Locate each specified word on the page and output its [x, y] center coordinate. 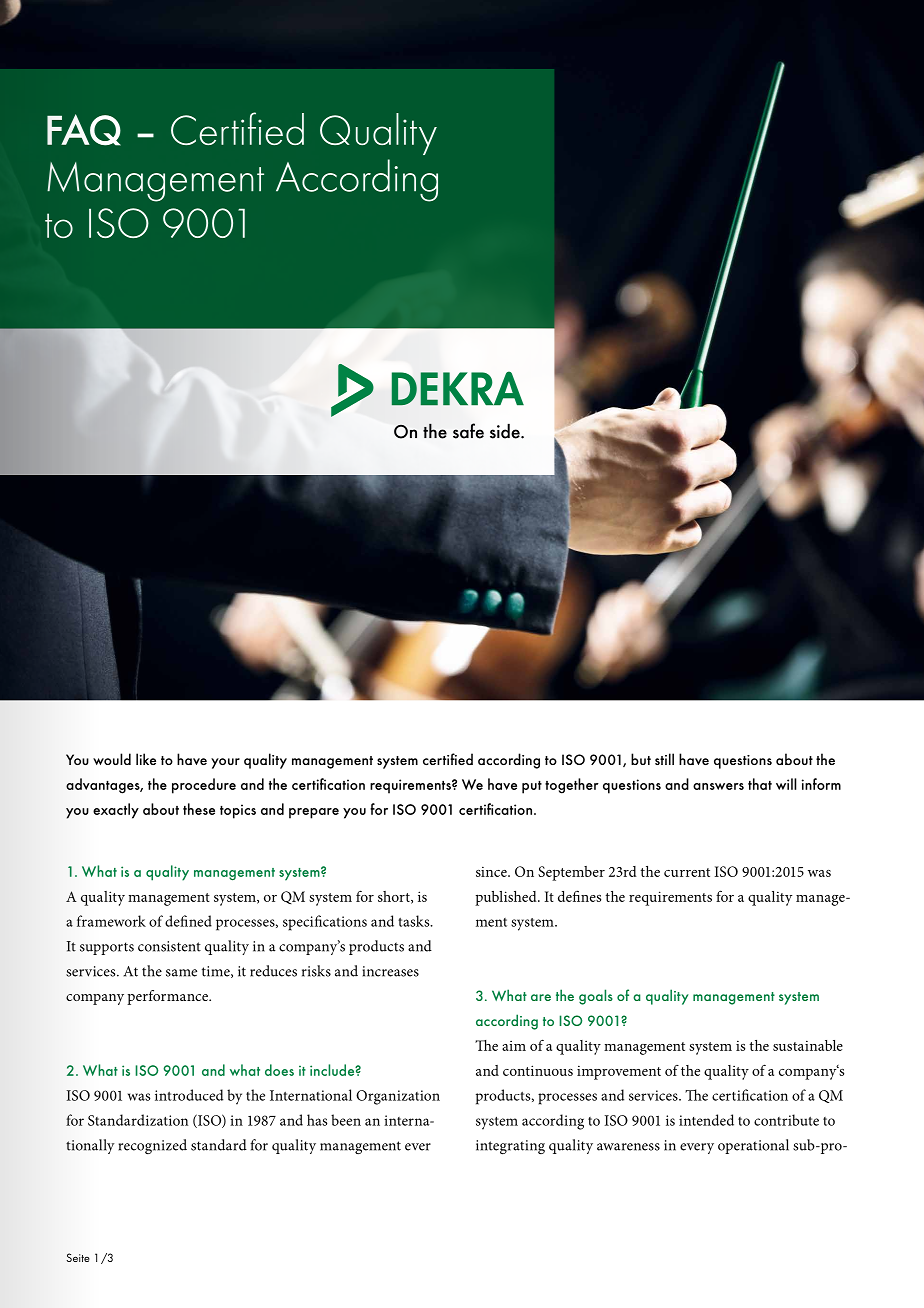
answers [718, 786]
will [786, 784]
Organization [398, 1097]
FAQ [84, 130]
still [664, 759]
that [760, 784]
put [532, 787]
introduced [189, 1095]
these [199, 809]
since [492, 872]
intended [706, 1120]
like [146, 759]
